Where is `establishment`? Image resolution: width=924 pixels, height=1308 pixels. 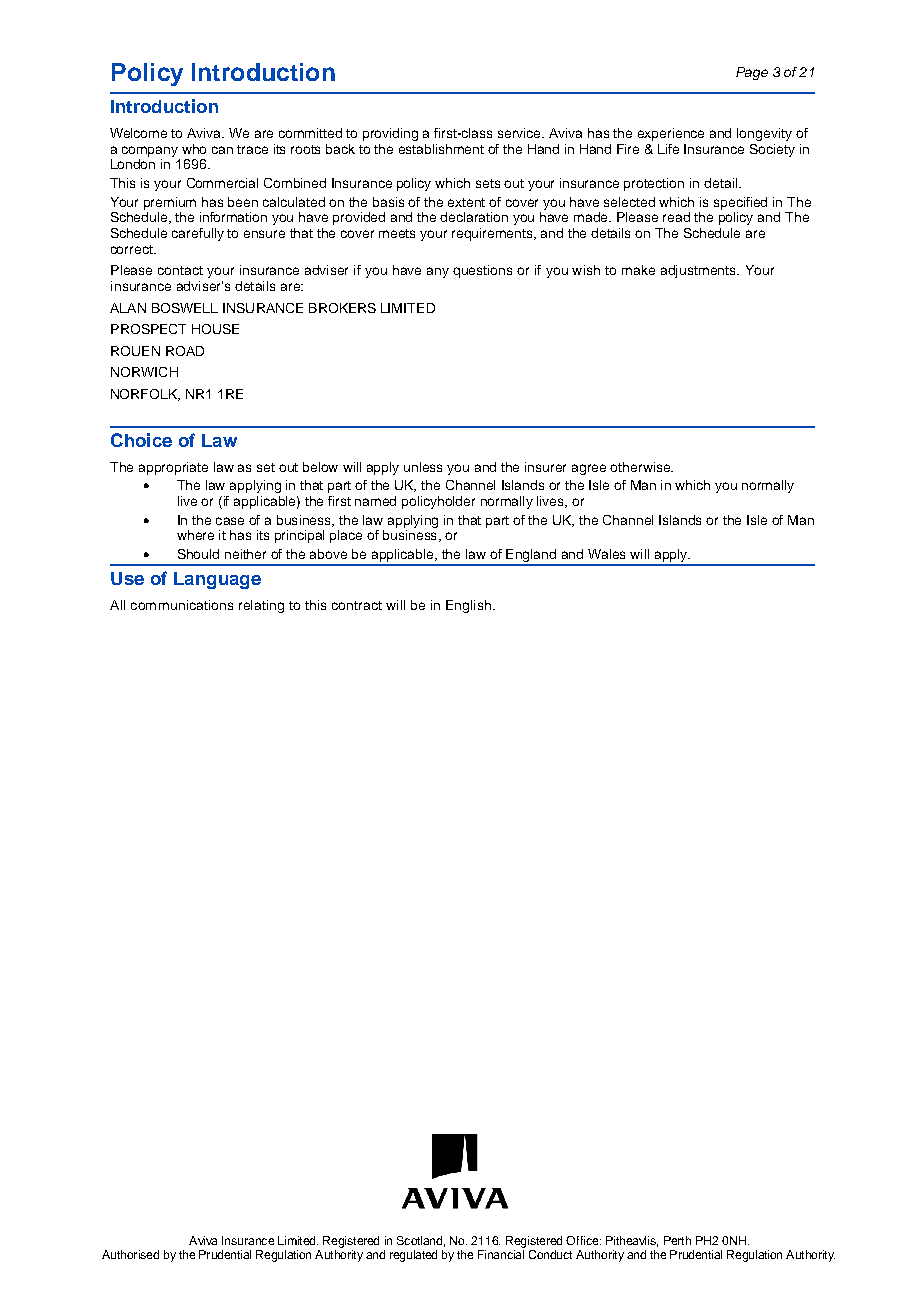
establishment is located at coordinates (441, 149).
